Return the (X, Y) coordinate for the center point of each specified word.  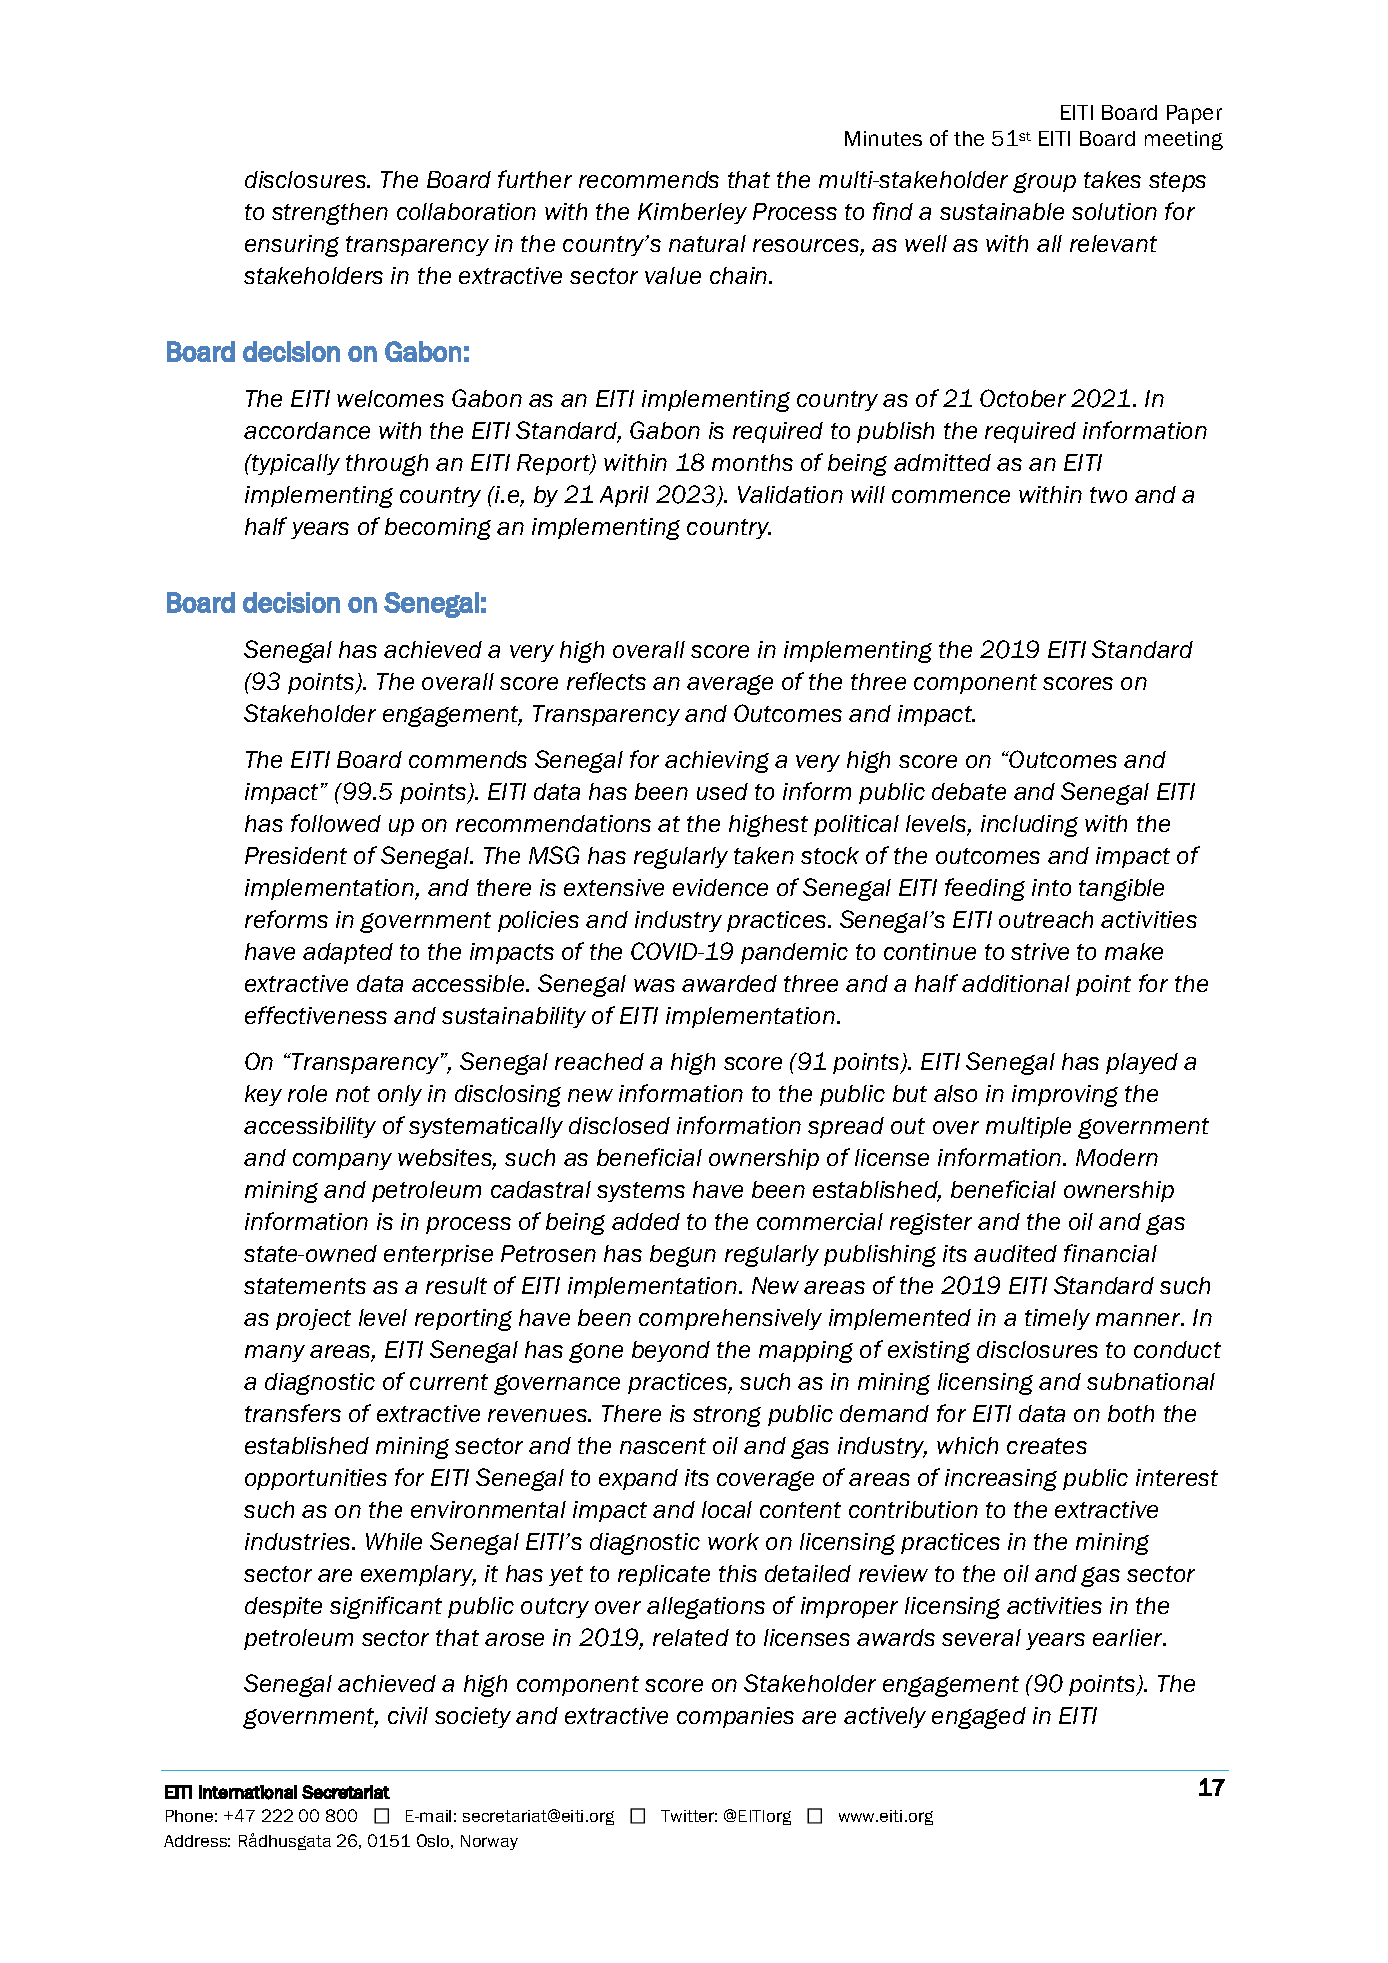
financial (1110, 1253)
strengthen (330, 214)
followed (336, 823)
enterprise (438, 1255)
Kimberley (692, 213)
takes (1112, 179)
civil (408, 1715)
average (730, 685)
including (1029, 826)
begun (683, 1256)
